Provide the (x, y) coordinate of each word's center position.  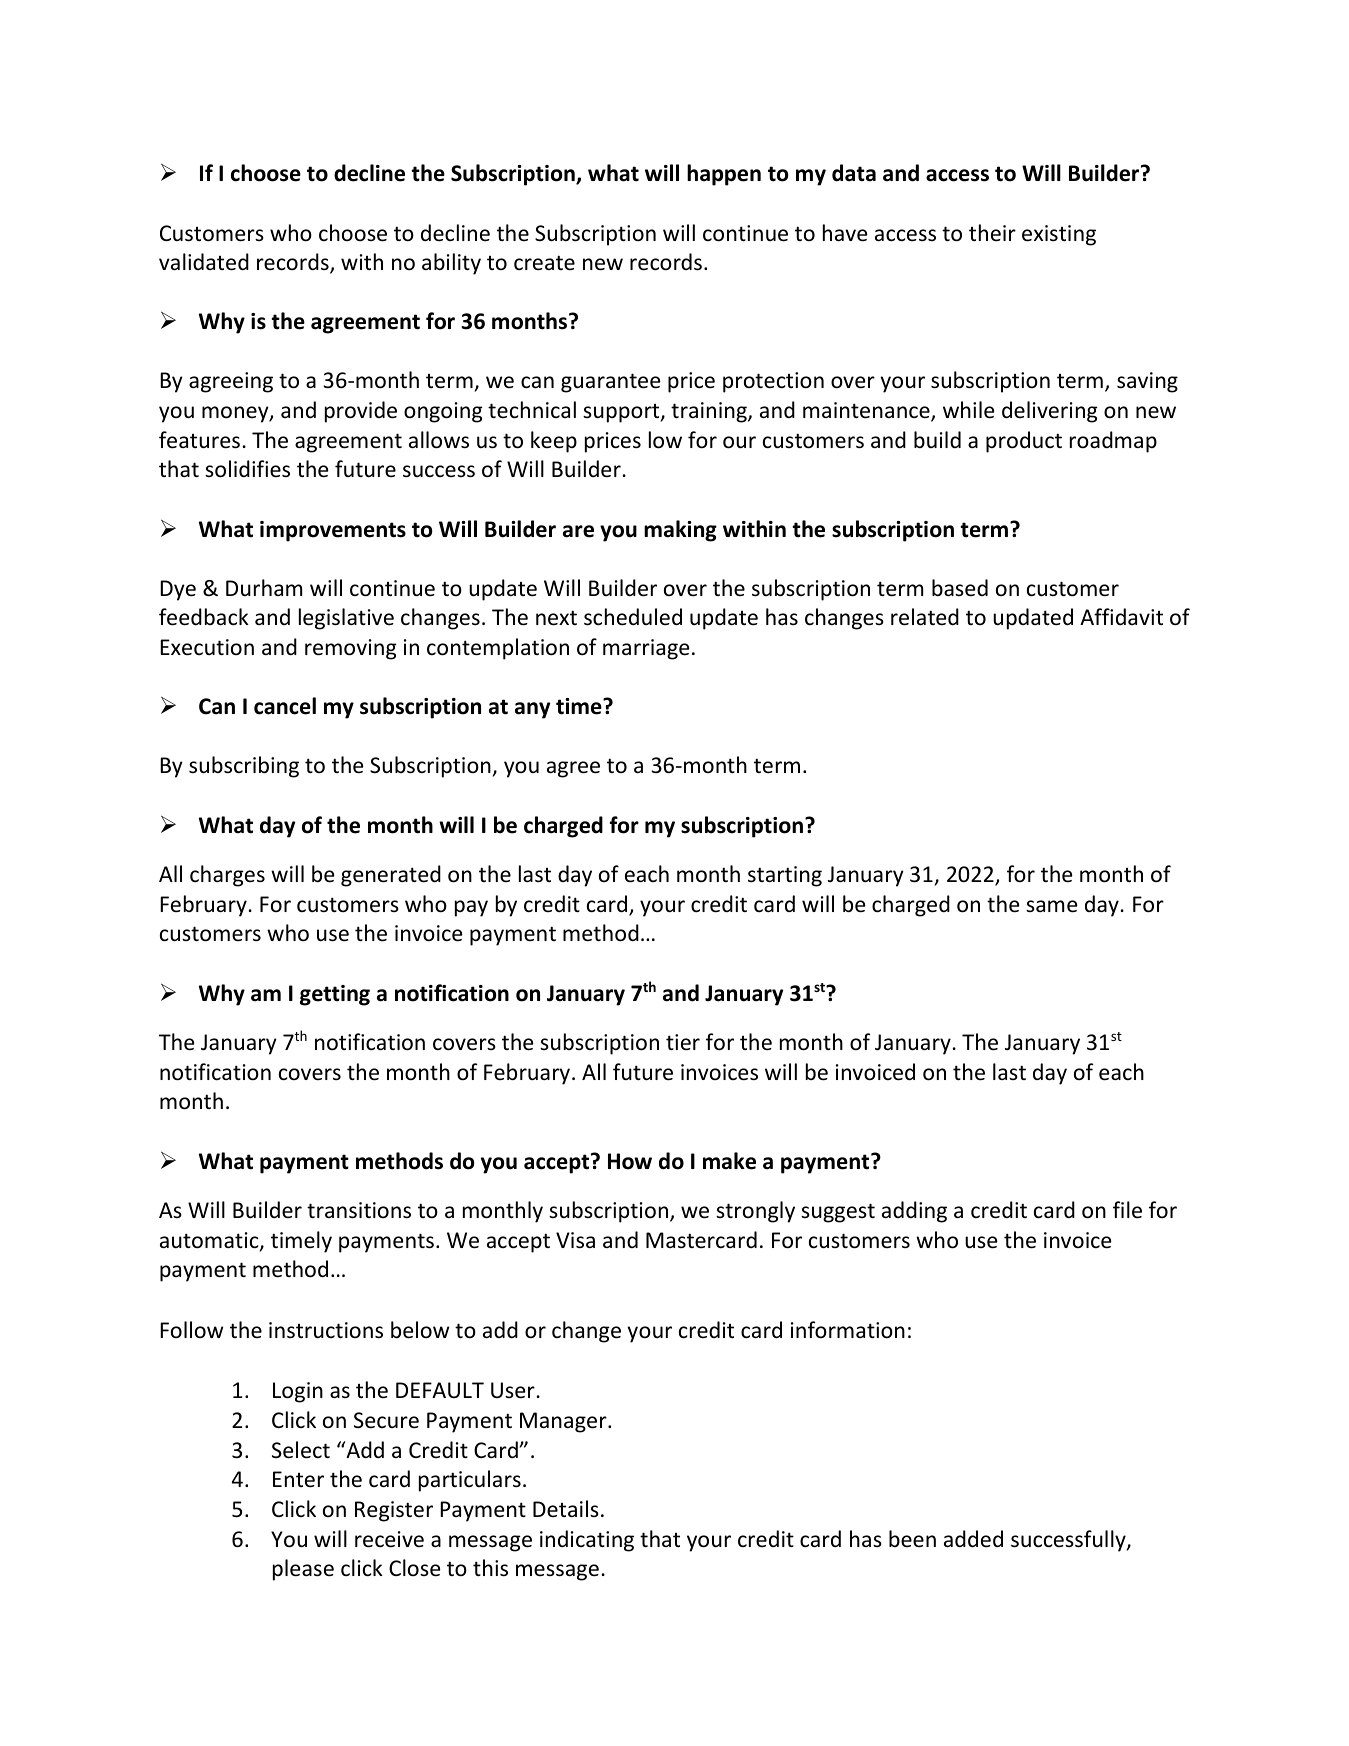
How (630, 1161)
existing (1059, 235)
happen (724, 175)
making (680, 531)
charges (227, 876)
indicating (587, 1541)
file (1127, 1210)
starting (785, 876)
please (303, 1570)
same (1052, 906)
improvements (333, 531)
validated (204, 262)
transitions (359, 1210)
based (960, 588)
